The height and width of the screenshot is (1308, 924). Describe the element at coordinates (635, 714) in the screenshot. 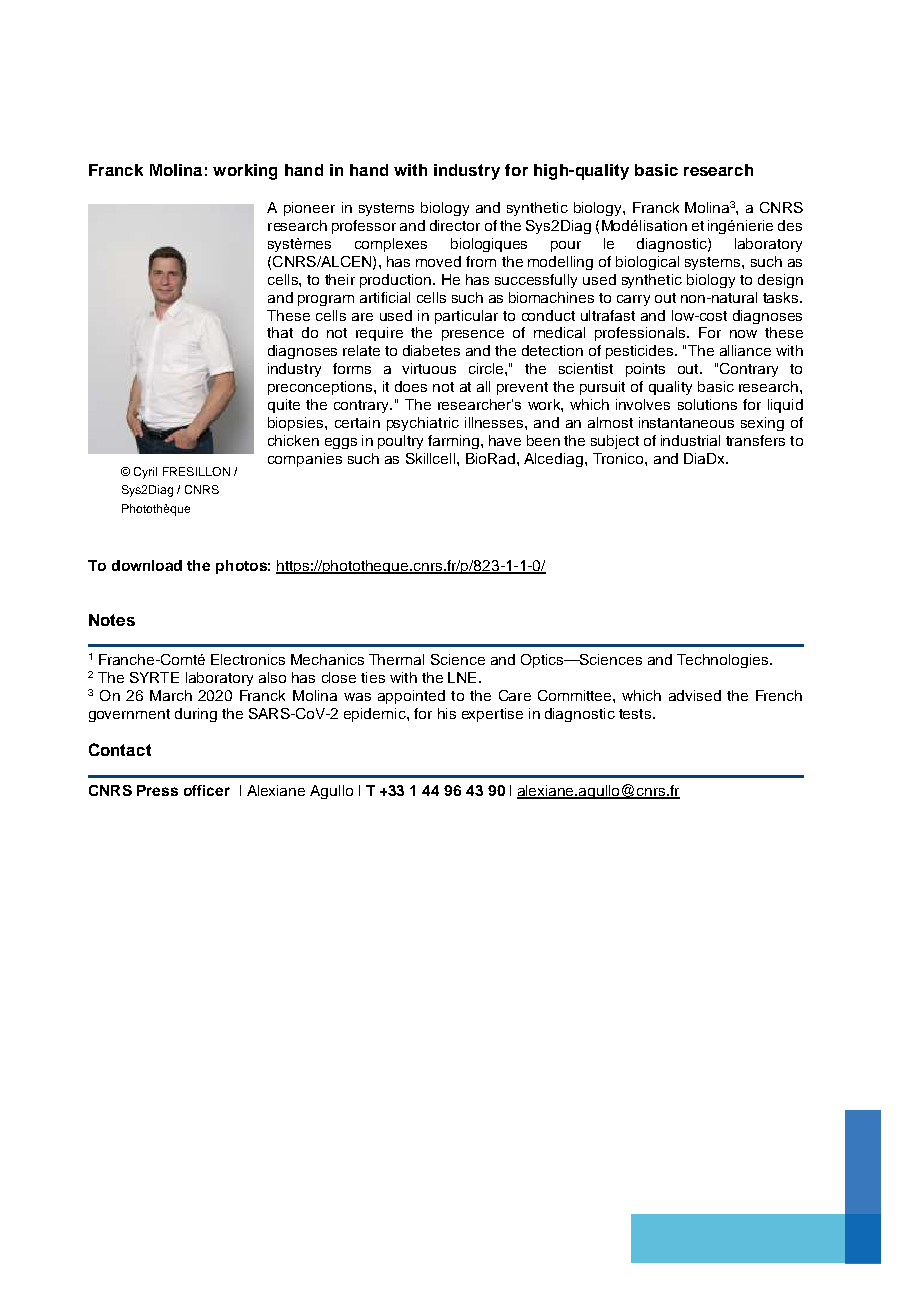

I see `tests` at that location.
